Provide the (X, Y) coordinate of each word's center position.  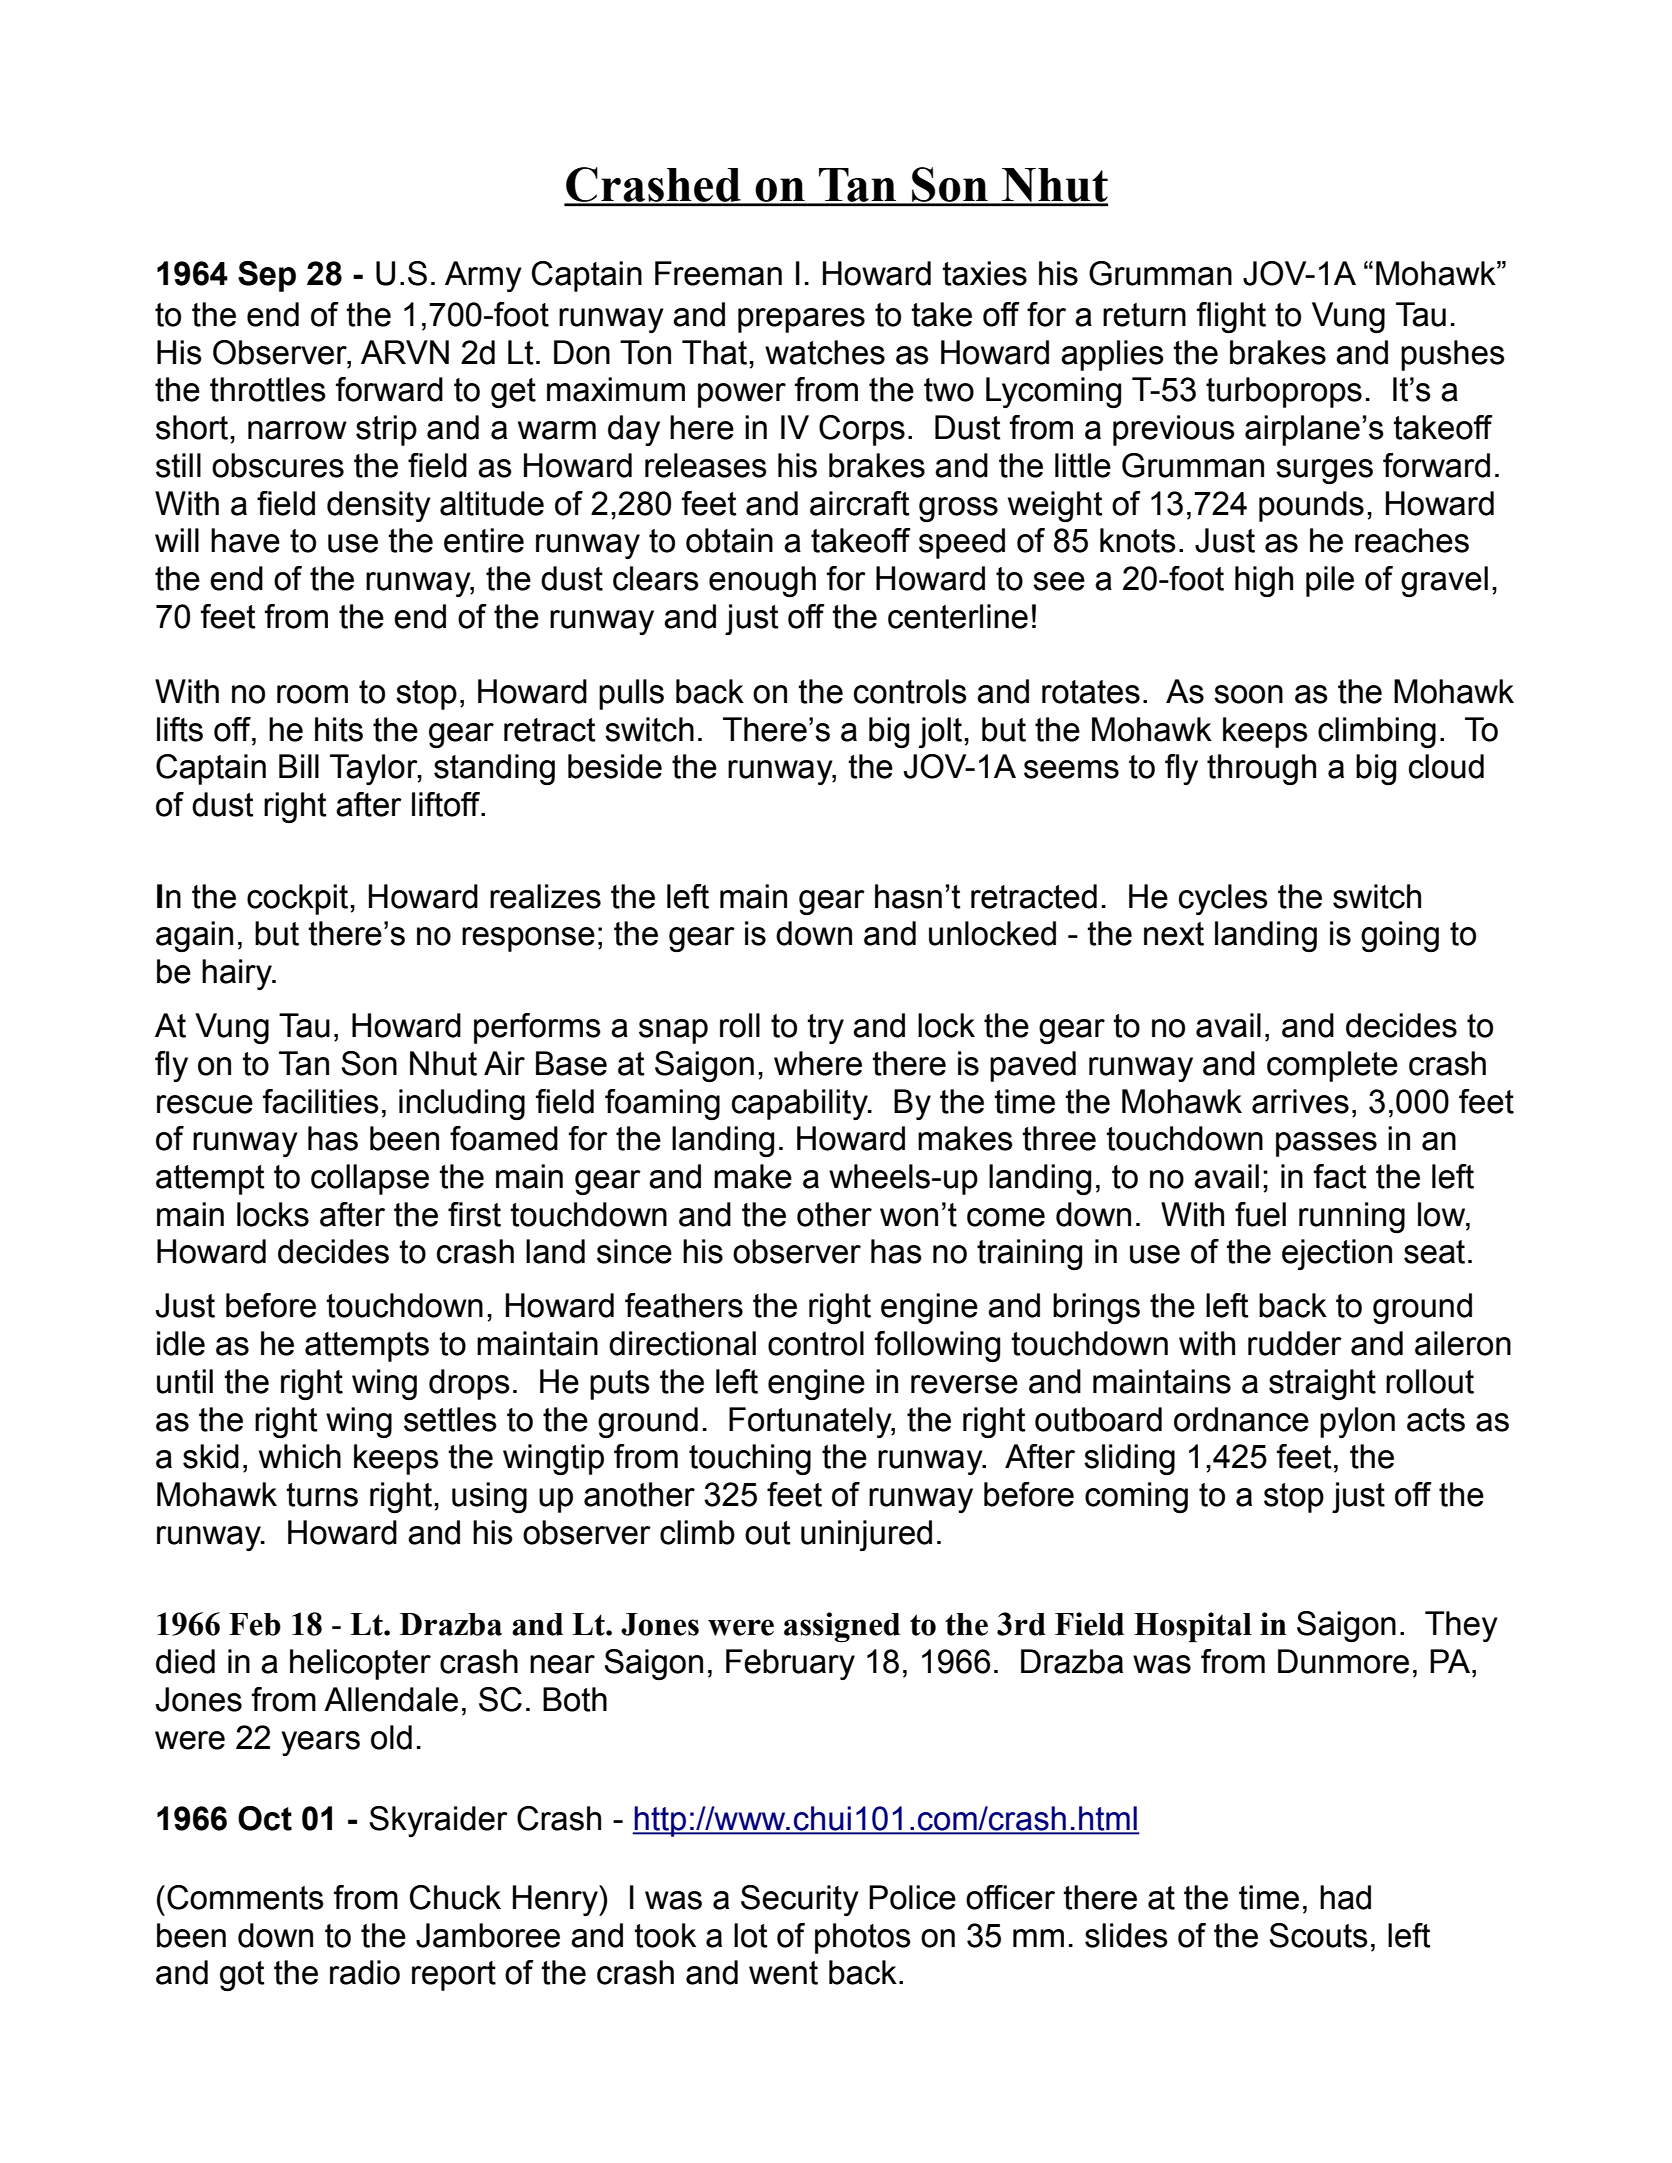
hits (339, 729)
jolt (942, 732)
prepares (801, 320)
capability (801, 1104)
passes (1326, 1144)
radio (365, 1972)
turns (322, 1495)
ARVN (405, 352)
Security (800, 1900)
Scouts (1318, 1935)
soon (1248, 694)
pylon (1357, 1422)
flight (1231, 317)
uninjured (866, 1535)
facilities (321, 1101)
